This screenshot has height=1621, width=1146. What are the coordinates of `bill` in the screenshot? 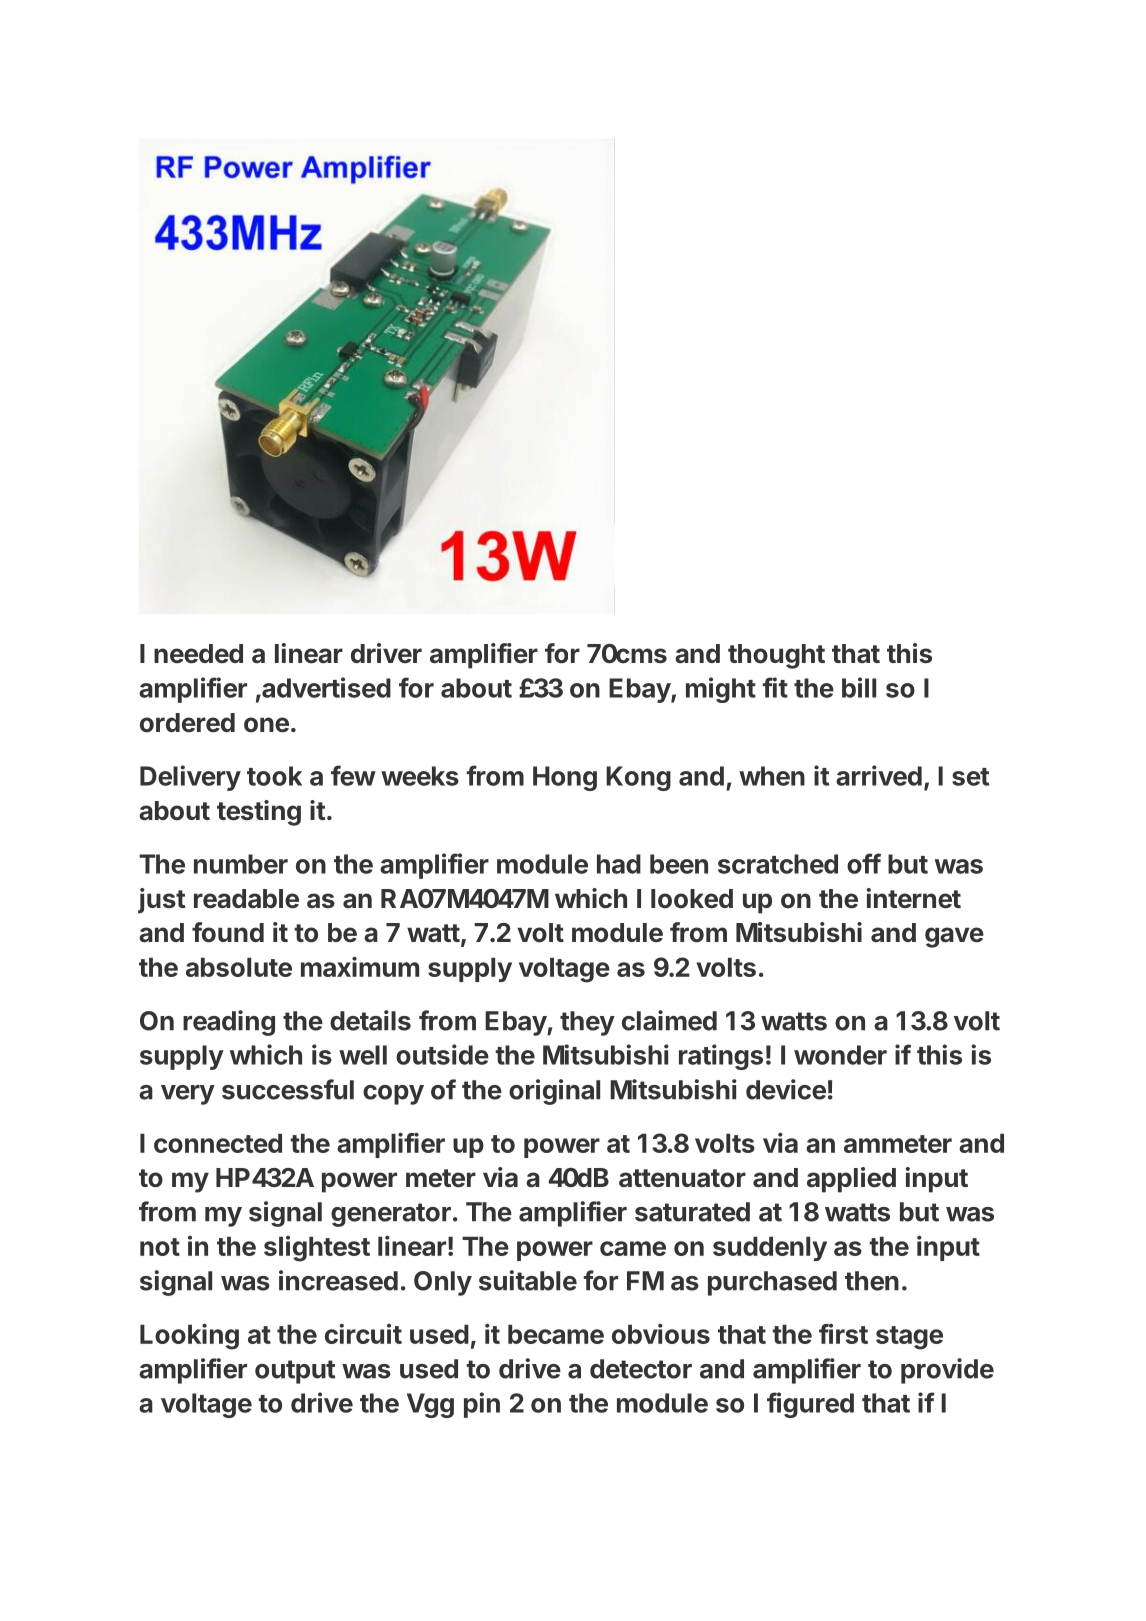 It's located at (859, 687).
